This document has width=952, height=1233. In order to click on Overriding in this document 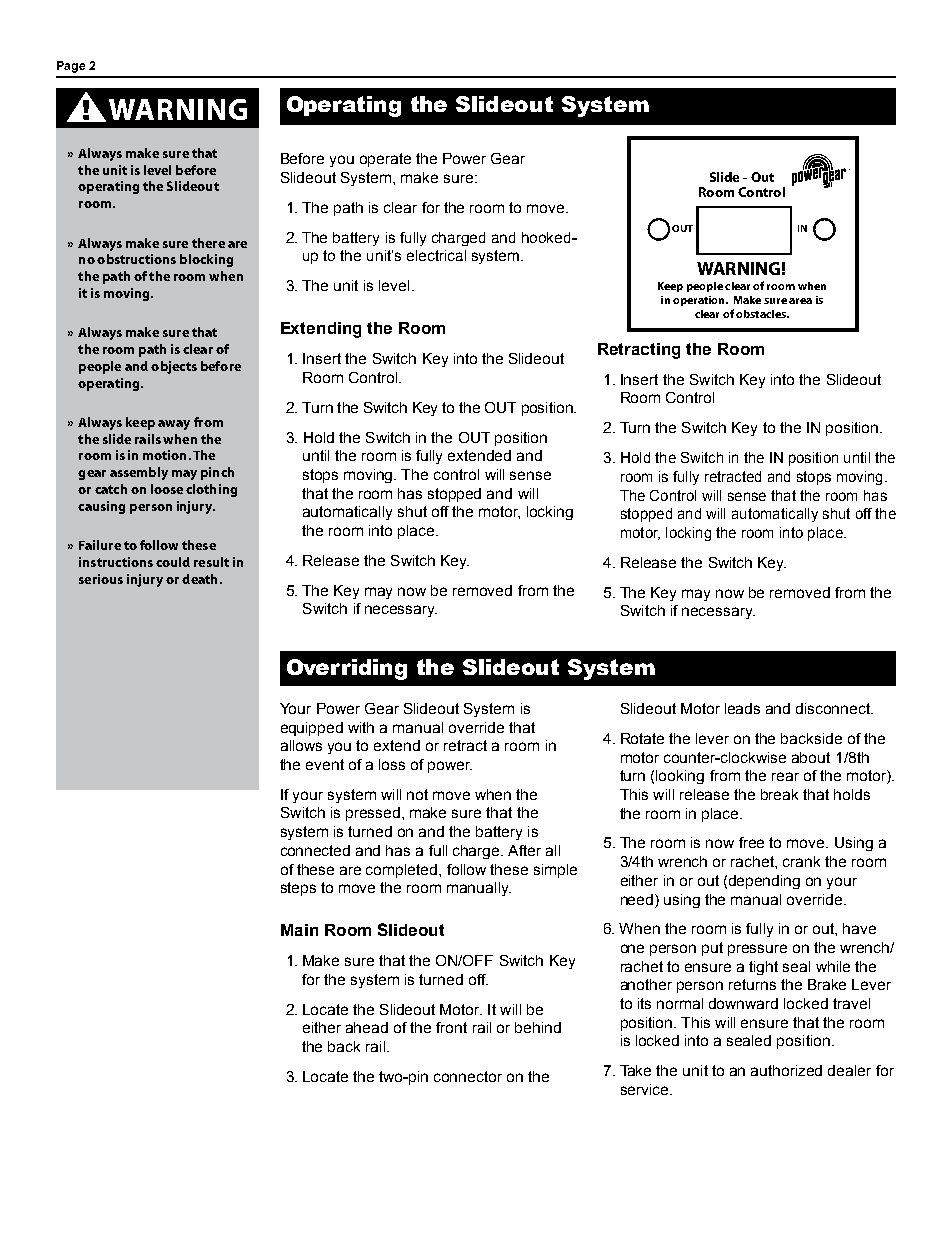, I will do `click(347, 669)`.
